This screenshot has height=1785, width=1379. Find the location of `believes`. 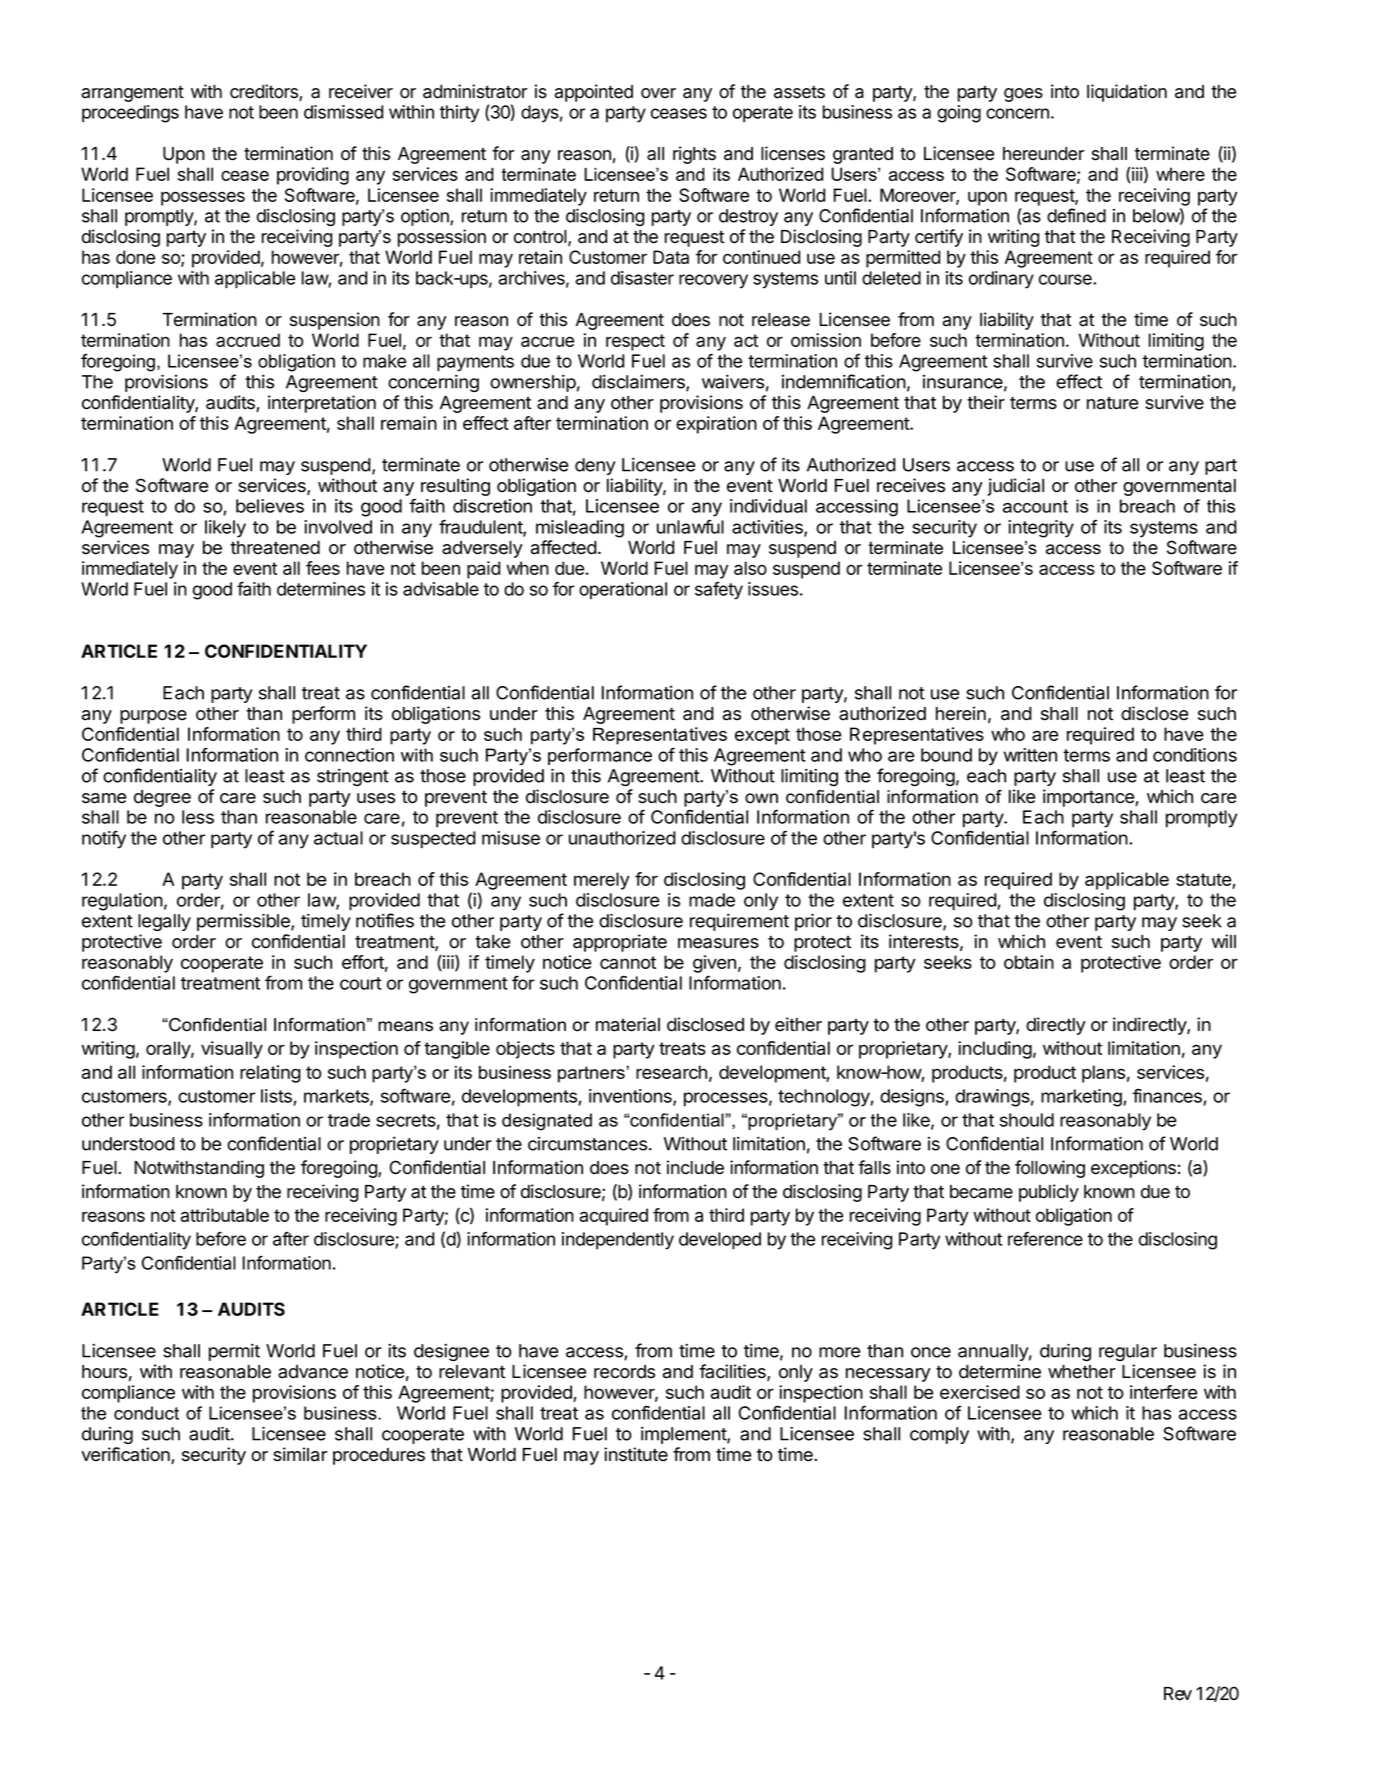

believes is located at coordinates (270, 506).
